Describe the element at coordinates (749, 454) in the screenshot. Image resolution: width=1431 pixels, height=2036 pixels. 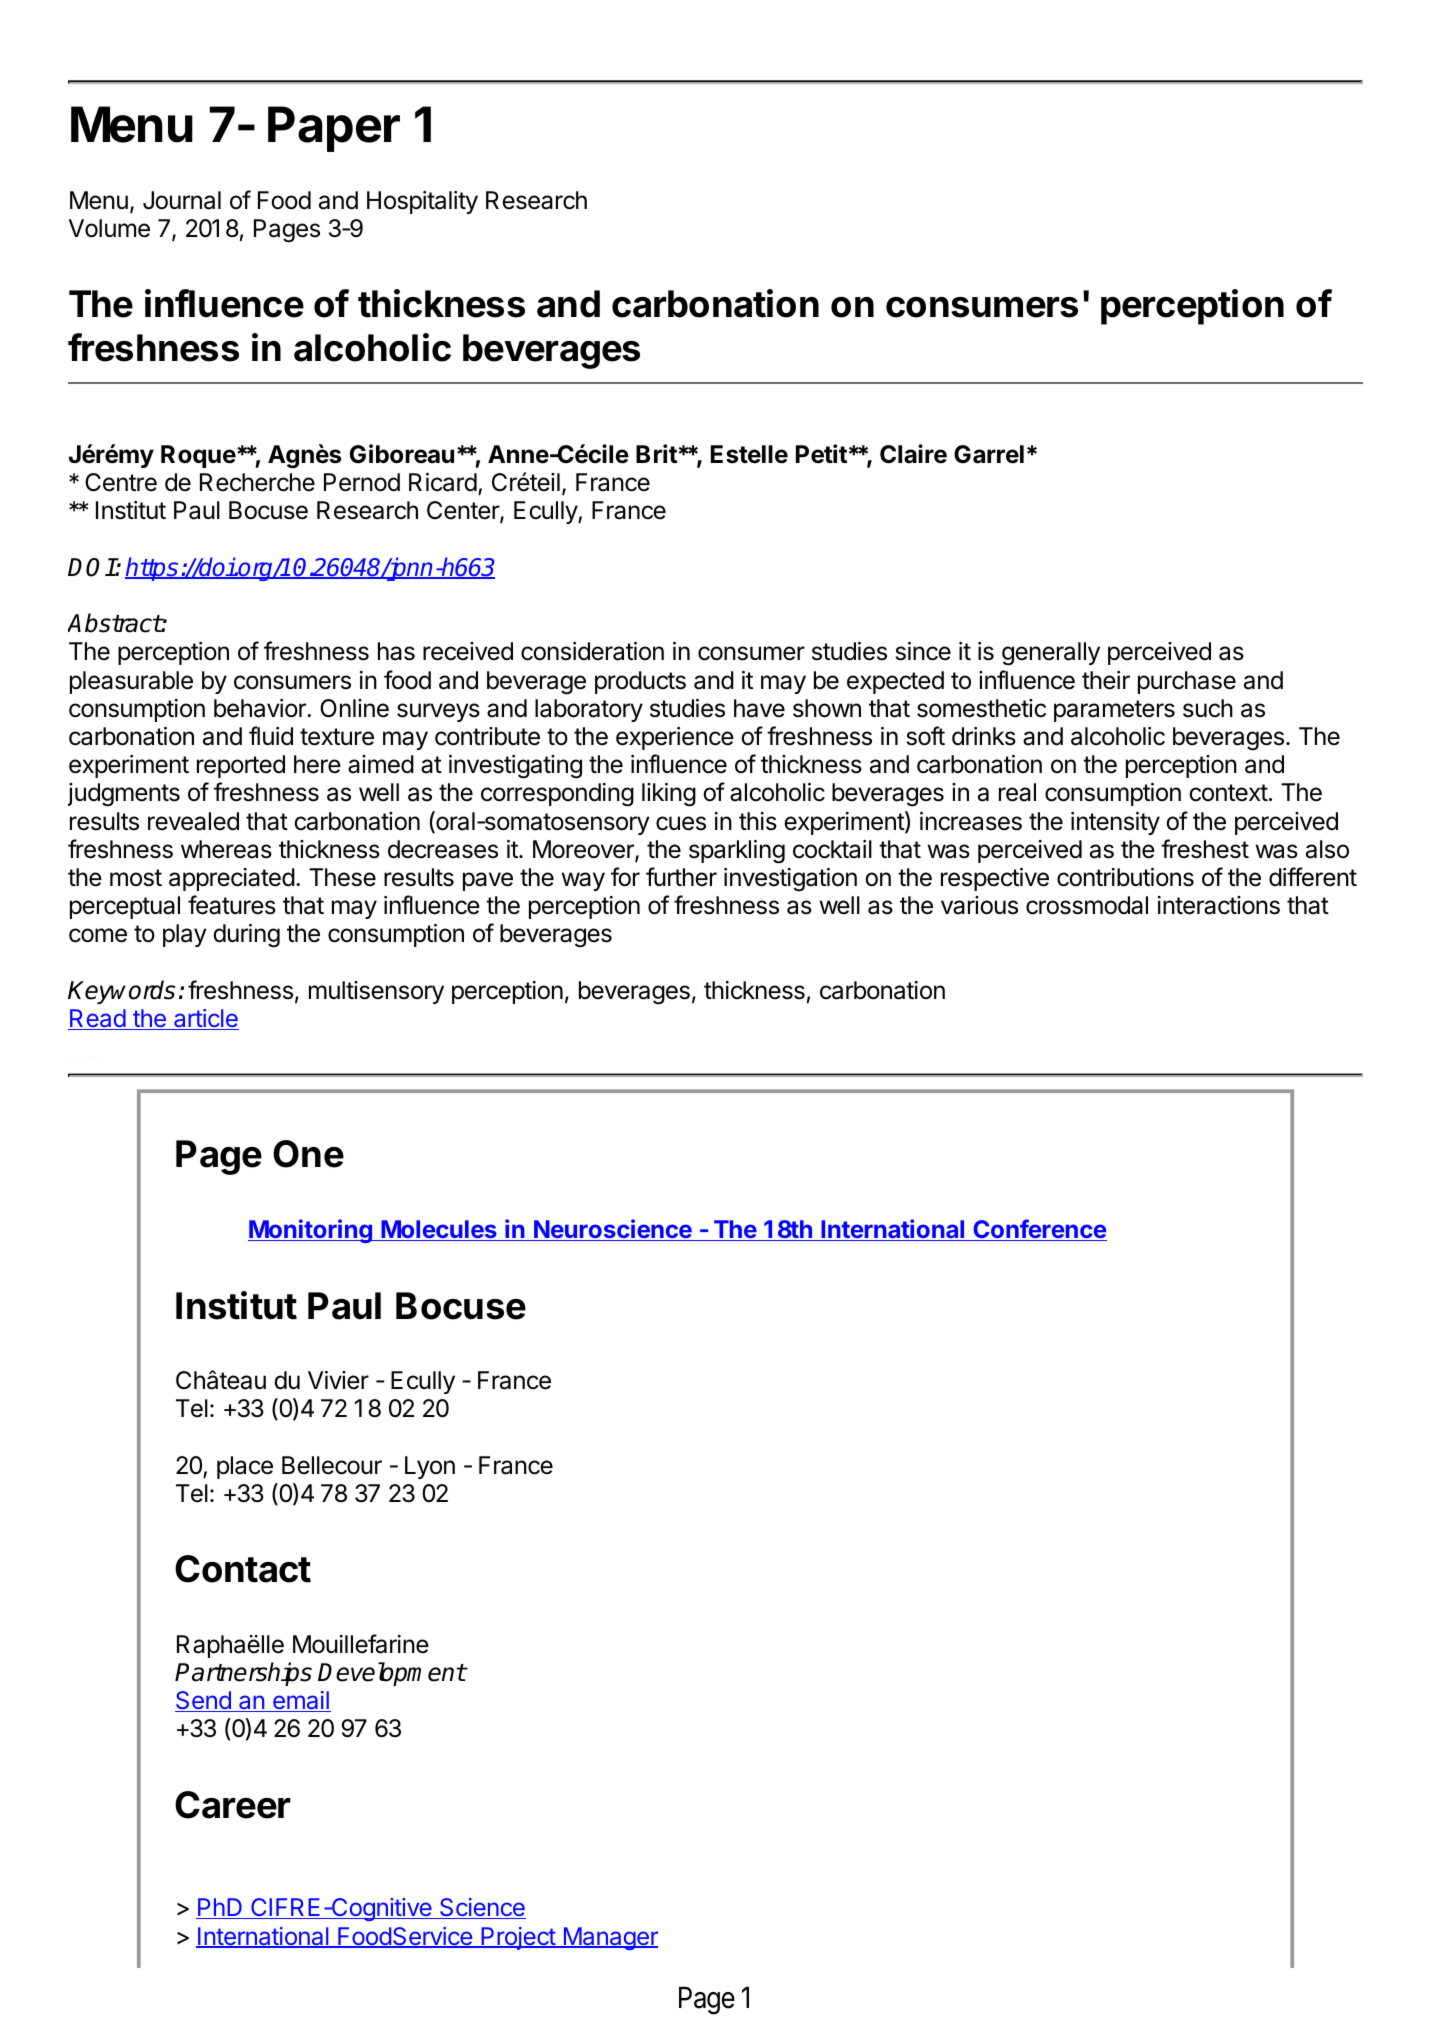
I see `Estelle` at that location.
